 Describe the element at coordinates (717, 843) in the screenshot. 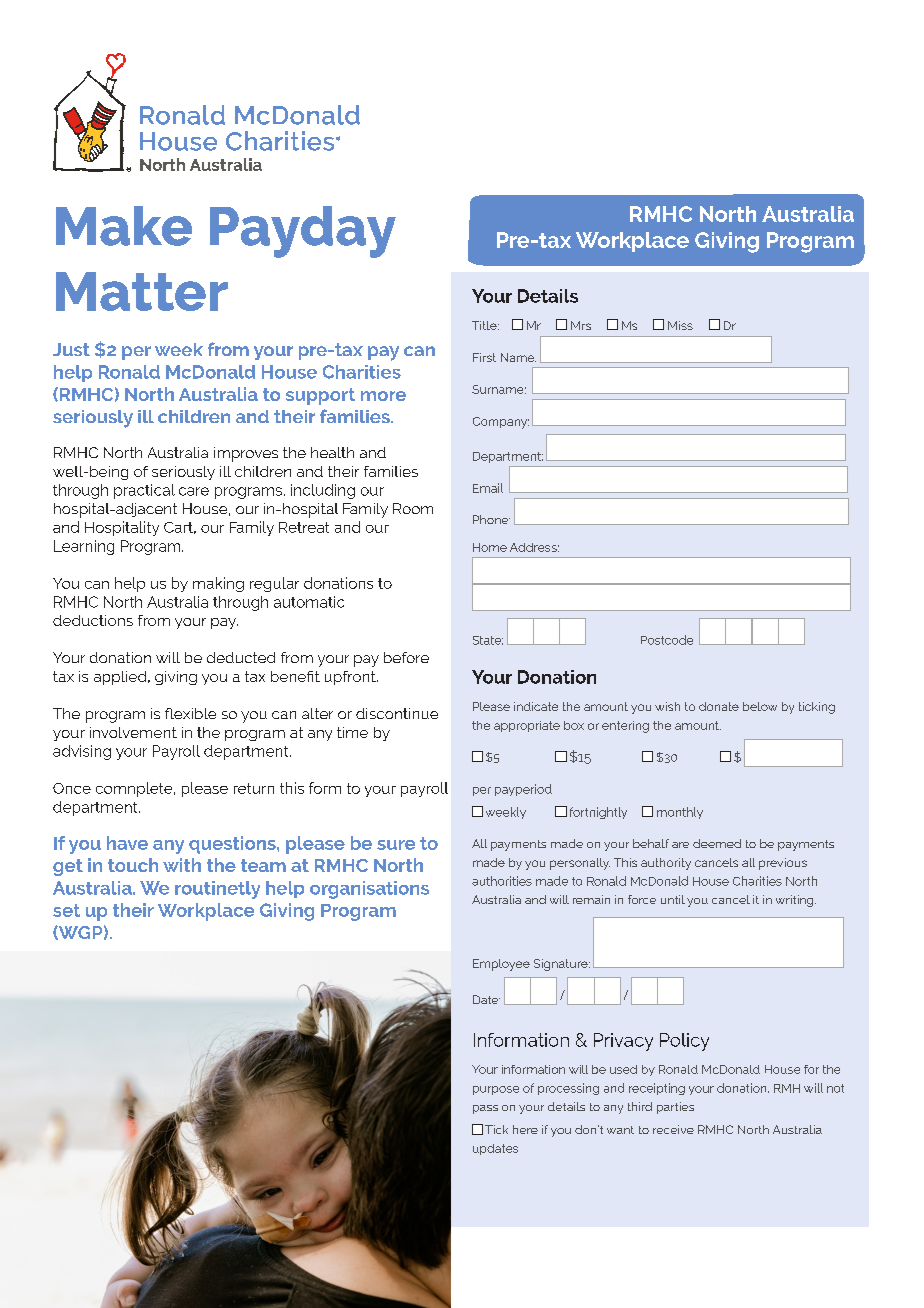

I see `deemed` at that location.
